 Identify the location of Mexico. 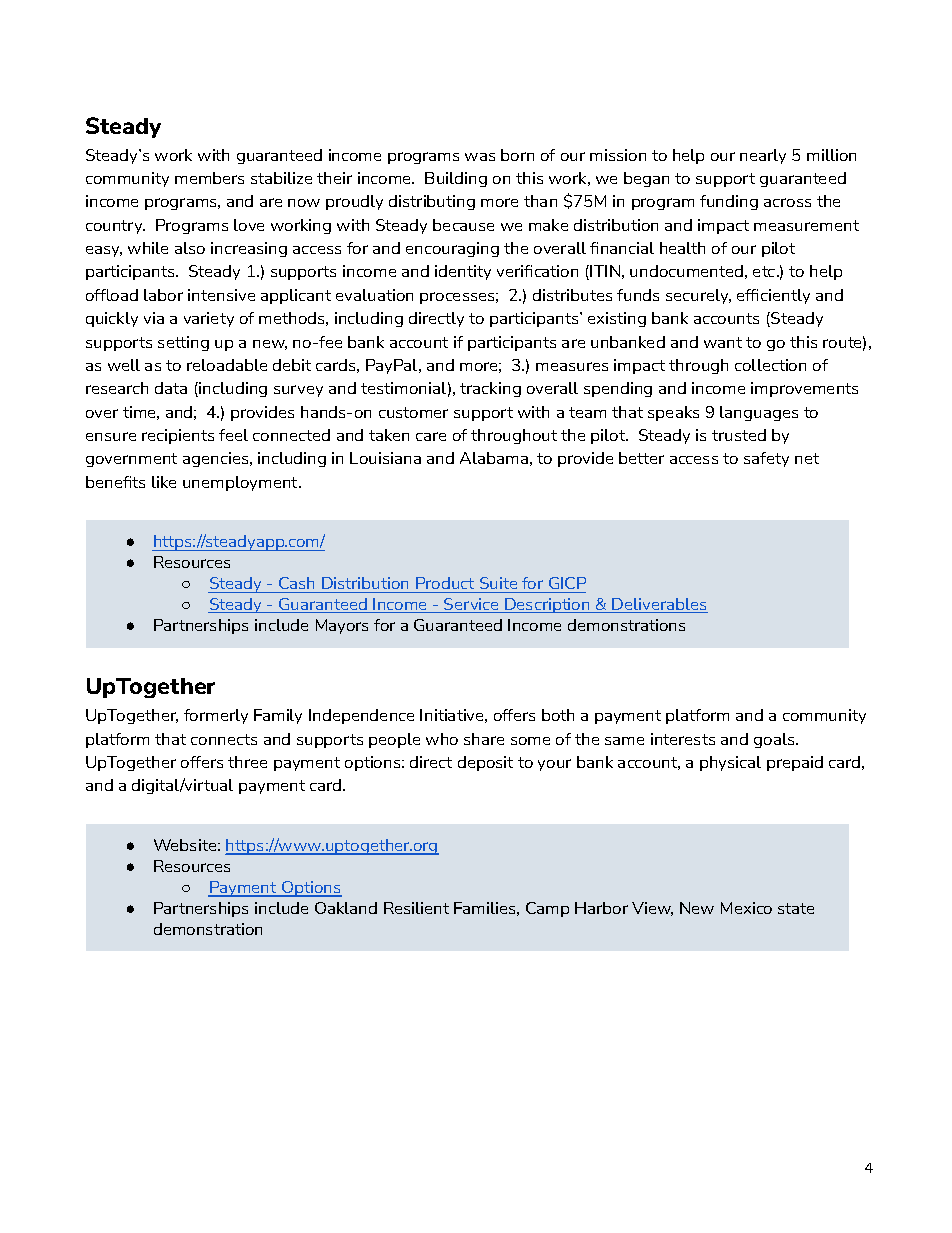
(746, 908).
